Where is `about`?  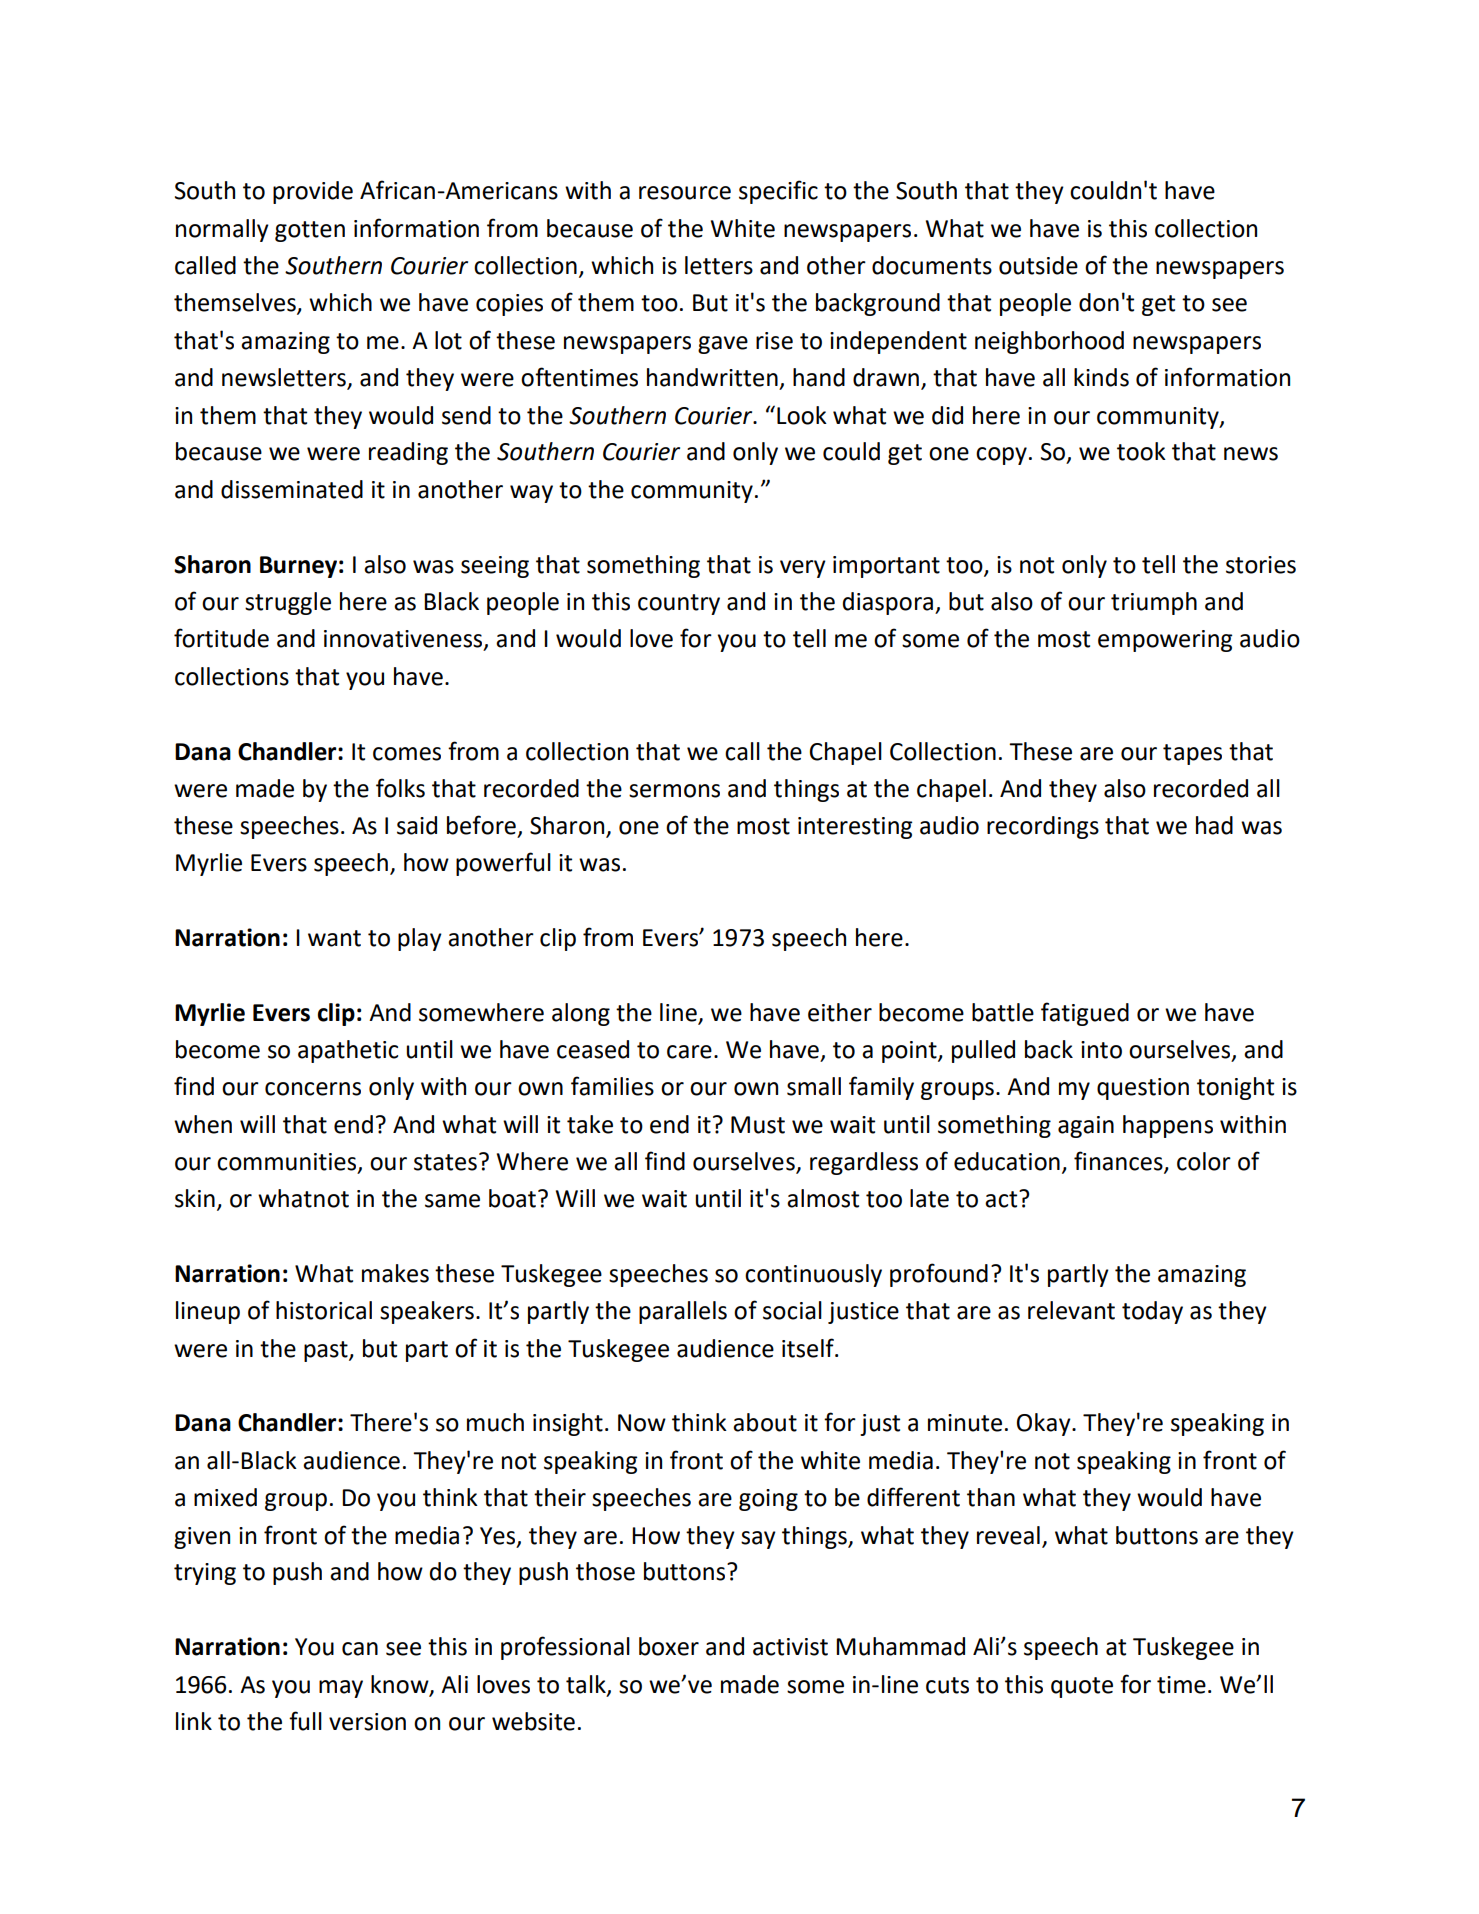 about is located at coordinates (765, 1422).
